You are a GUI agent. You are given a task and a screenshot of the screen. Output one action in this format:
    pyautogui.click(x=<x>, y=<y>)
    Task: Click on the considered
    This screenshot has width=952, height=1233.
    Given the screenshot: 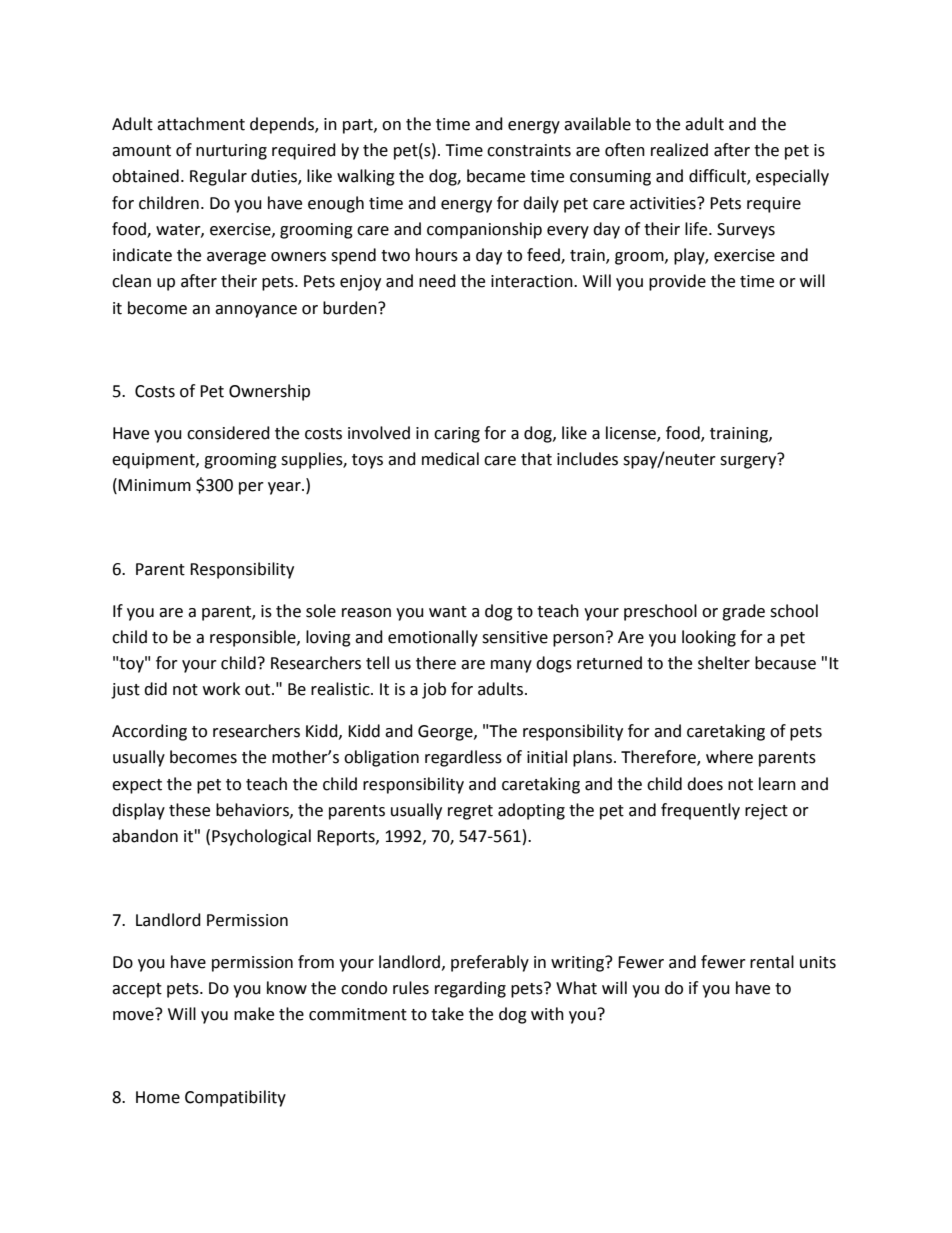 What is the action you would take?
    pyautogui.click(x=228, y=433)
